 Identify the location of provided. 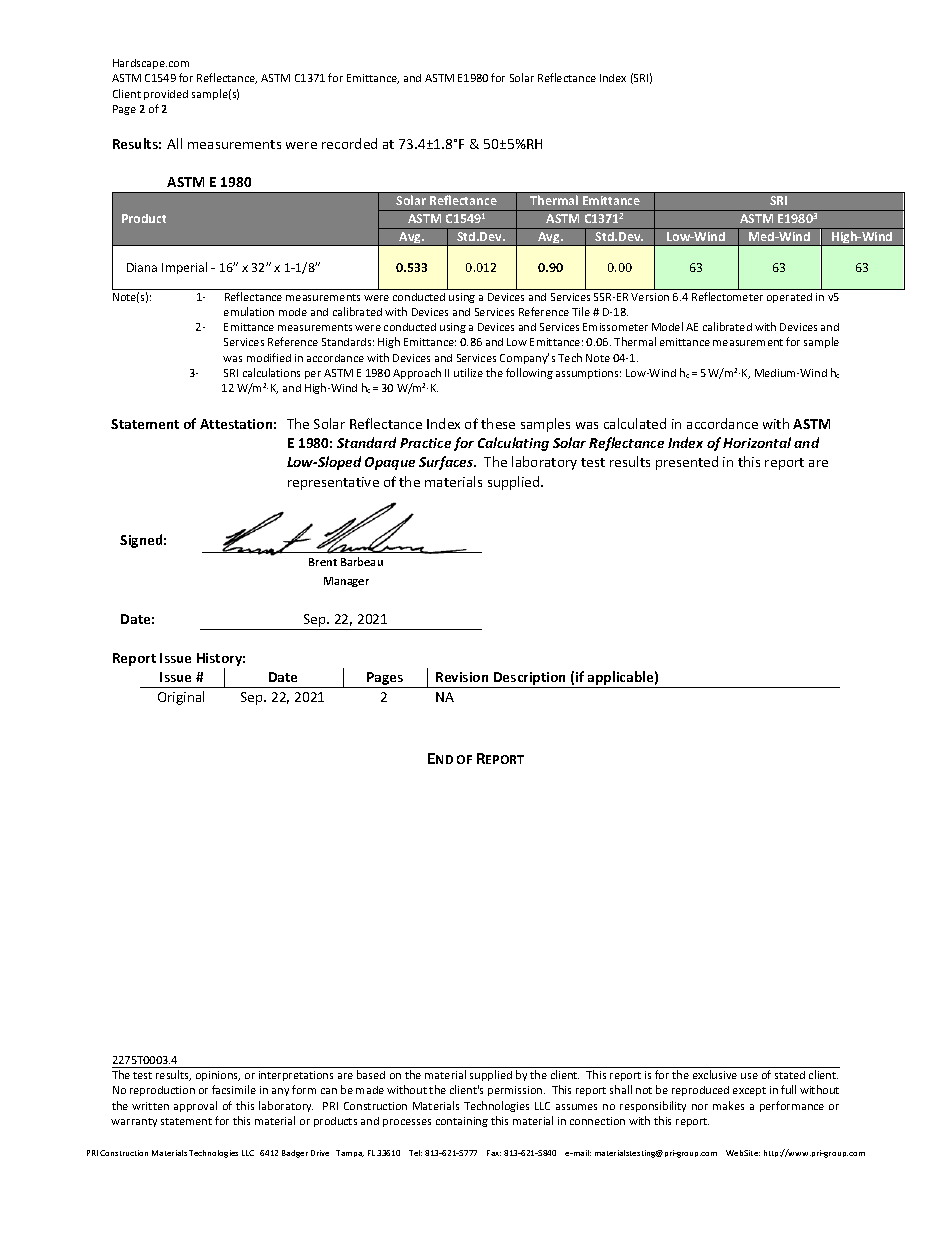
(166, 95).
